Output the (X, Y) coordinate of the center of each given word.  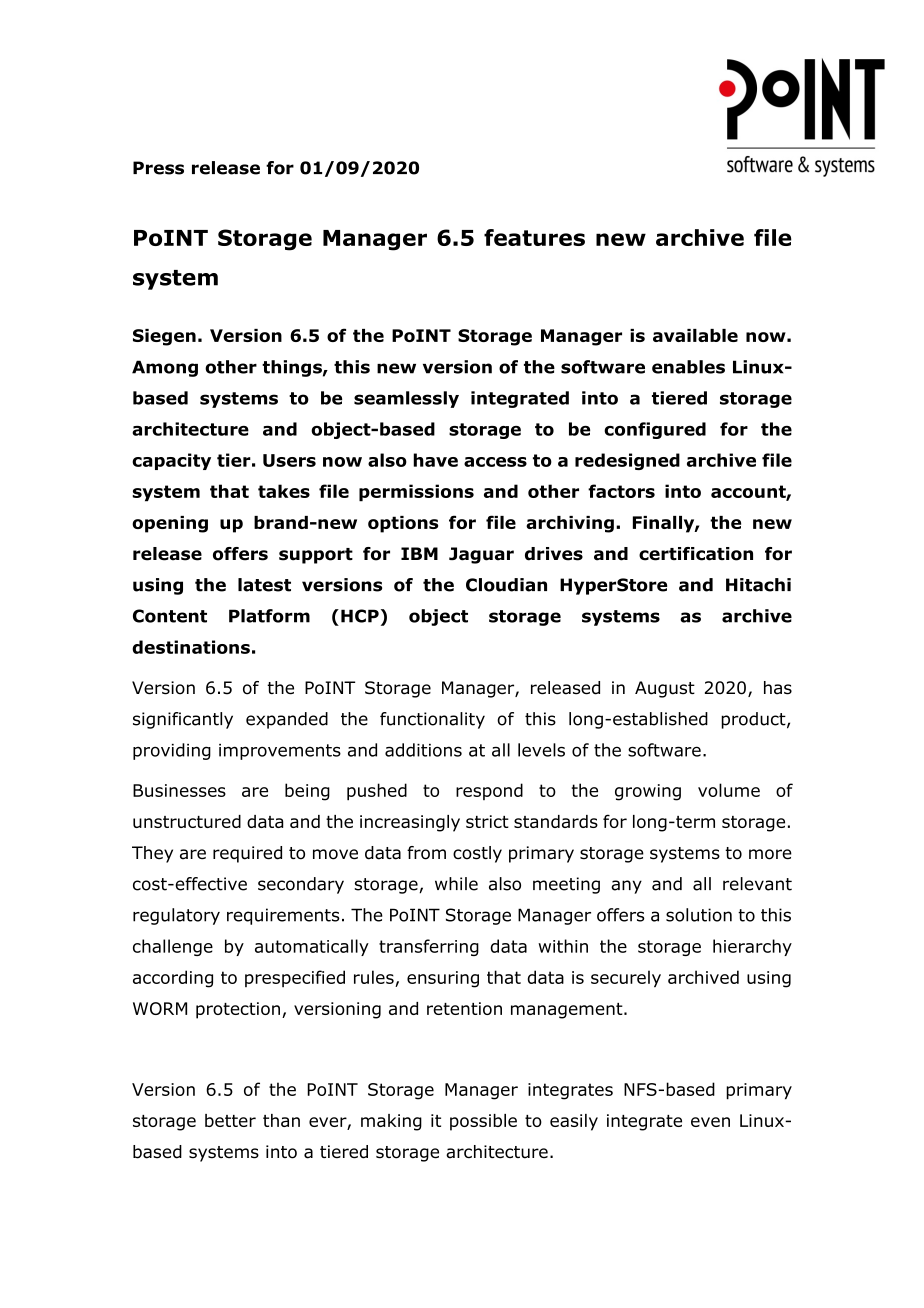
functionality (432, 720)
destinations (191, 647)
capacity (171, 461)
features (534, 237)
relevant (757, 884)
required (247, 854)
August (665, 689)
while (456, 884)
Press (158, 168)
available (695, 335)
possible (483, 1122)
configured (655, 430)
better (230, 1120)
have (435, 460)
